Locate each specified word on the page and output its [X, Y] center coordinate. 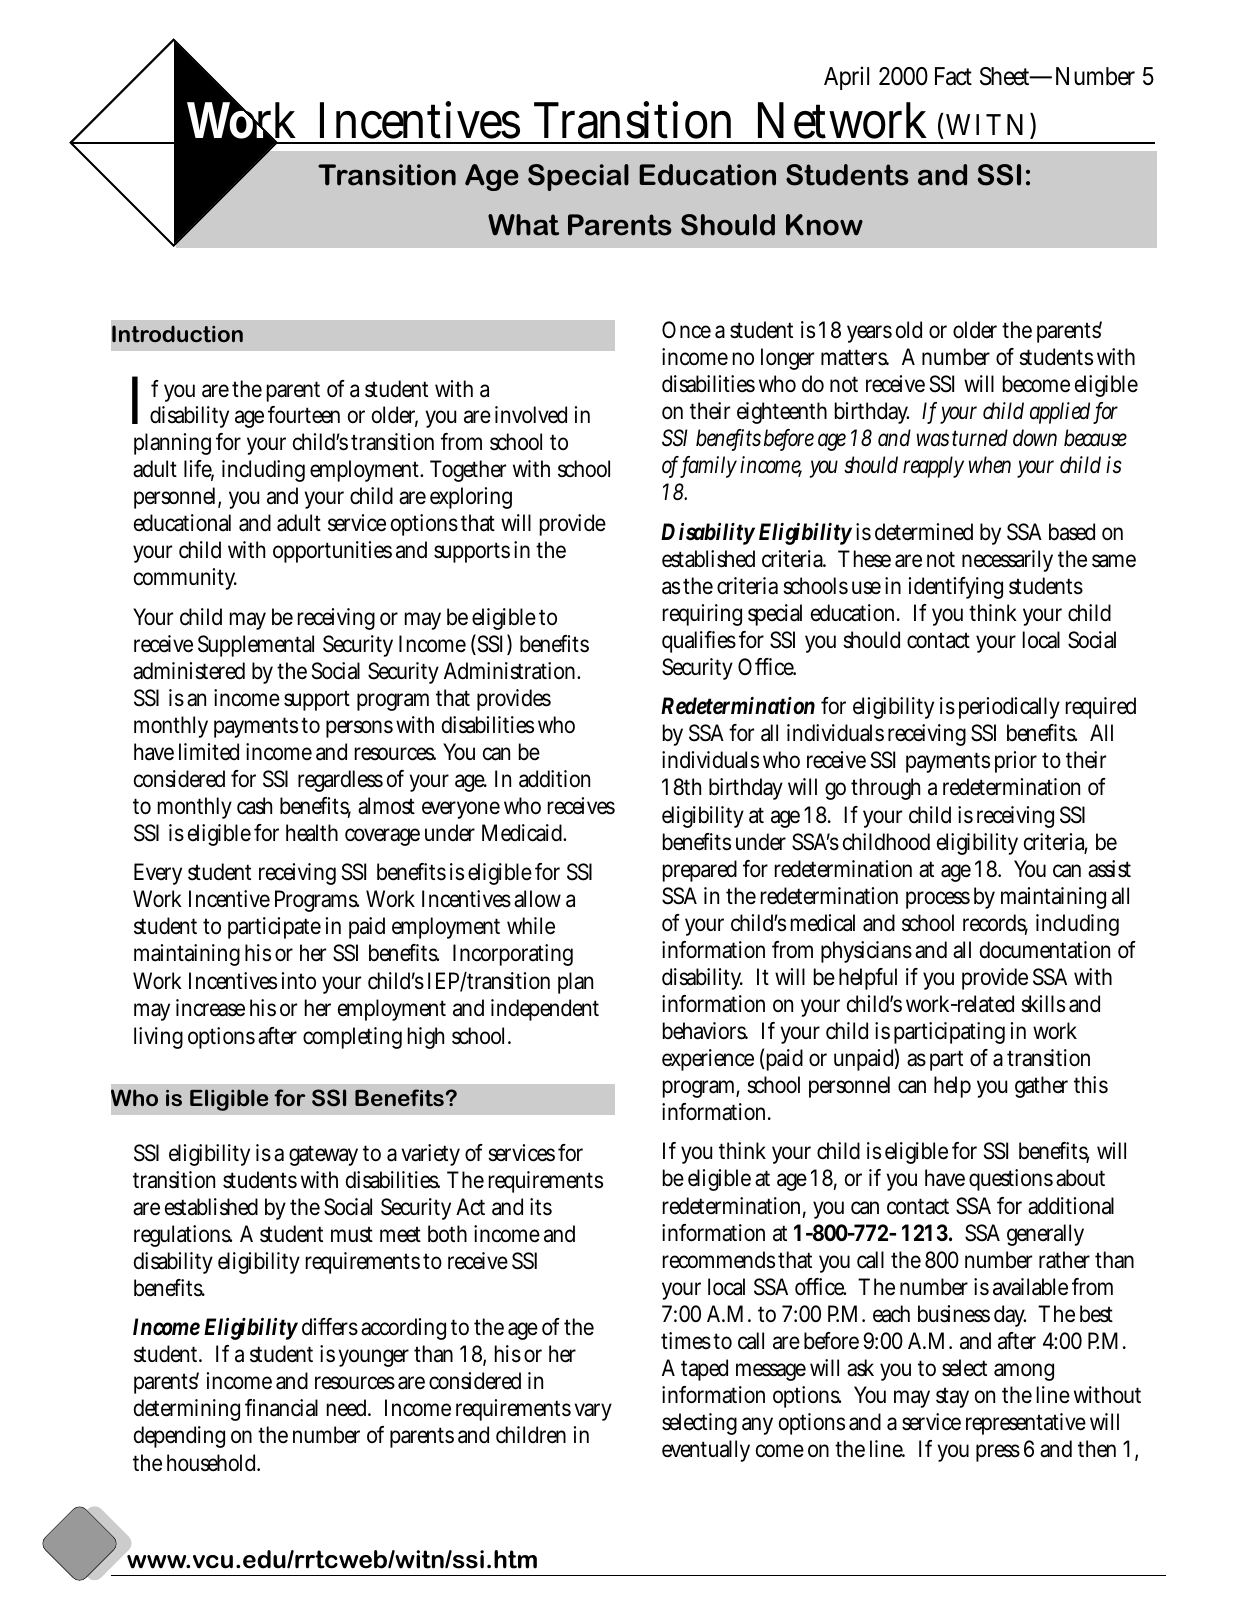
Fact [953, 76]
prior [1016, 762]
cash [254, 806]
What [523, 225]
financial [281, 1408]
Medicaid [524, 833]
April [846, 78]
